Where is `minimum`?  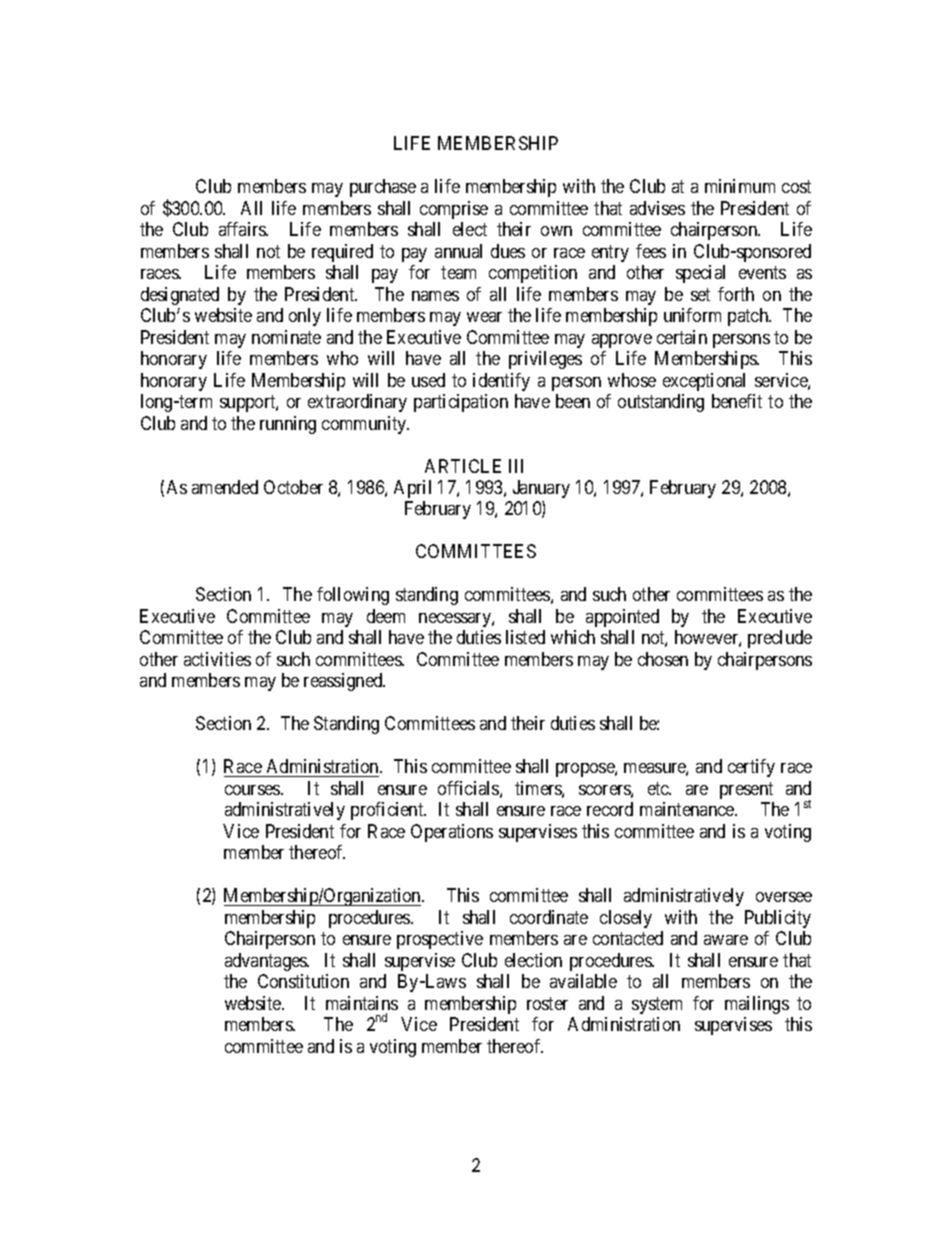
minimum is located at coordinates (740, 186).
